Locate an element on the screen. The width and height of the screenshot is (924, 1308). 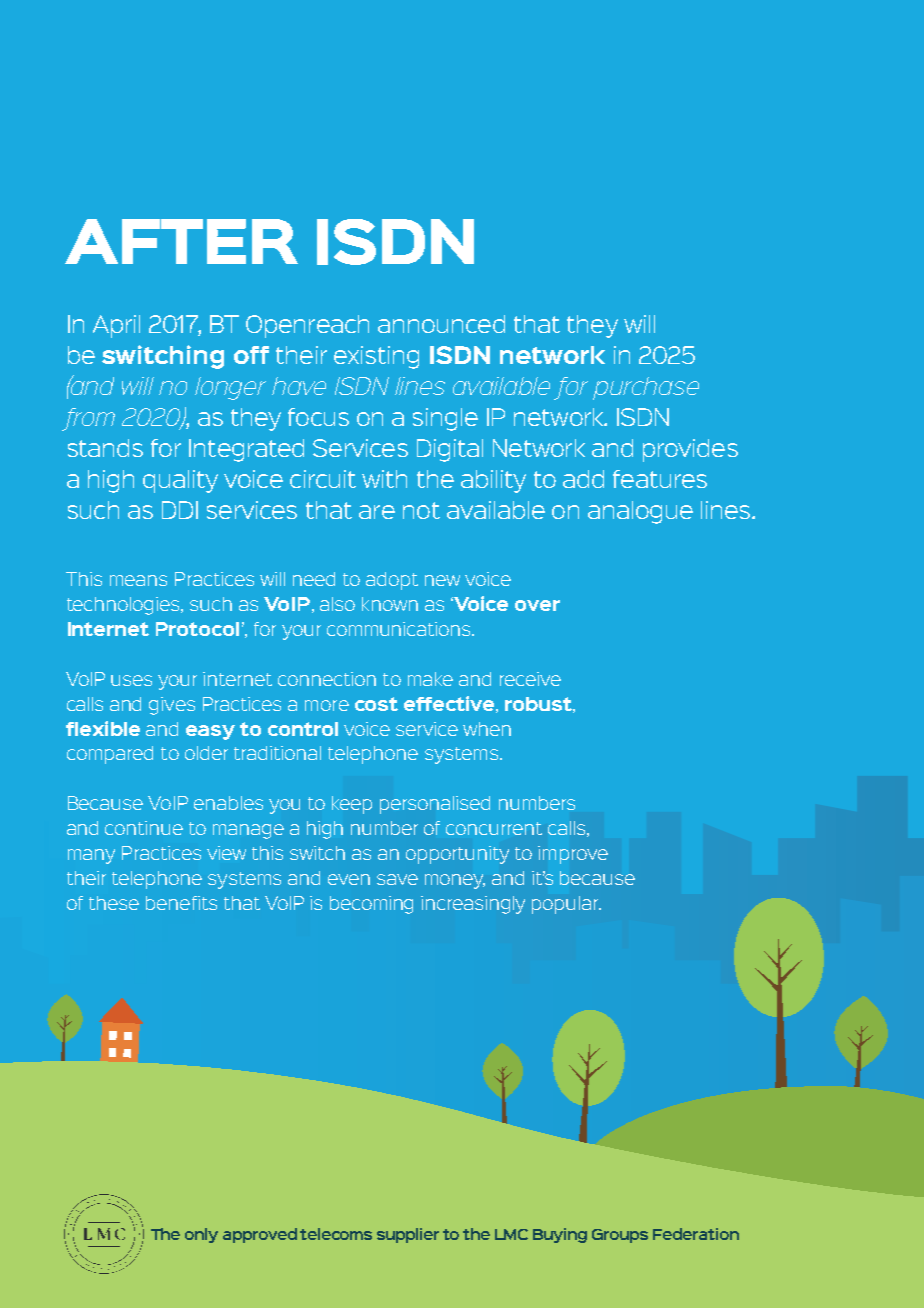
popular is located at coordinates (566, 905).
